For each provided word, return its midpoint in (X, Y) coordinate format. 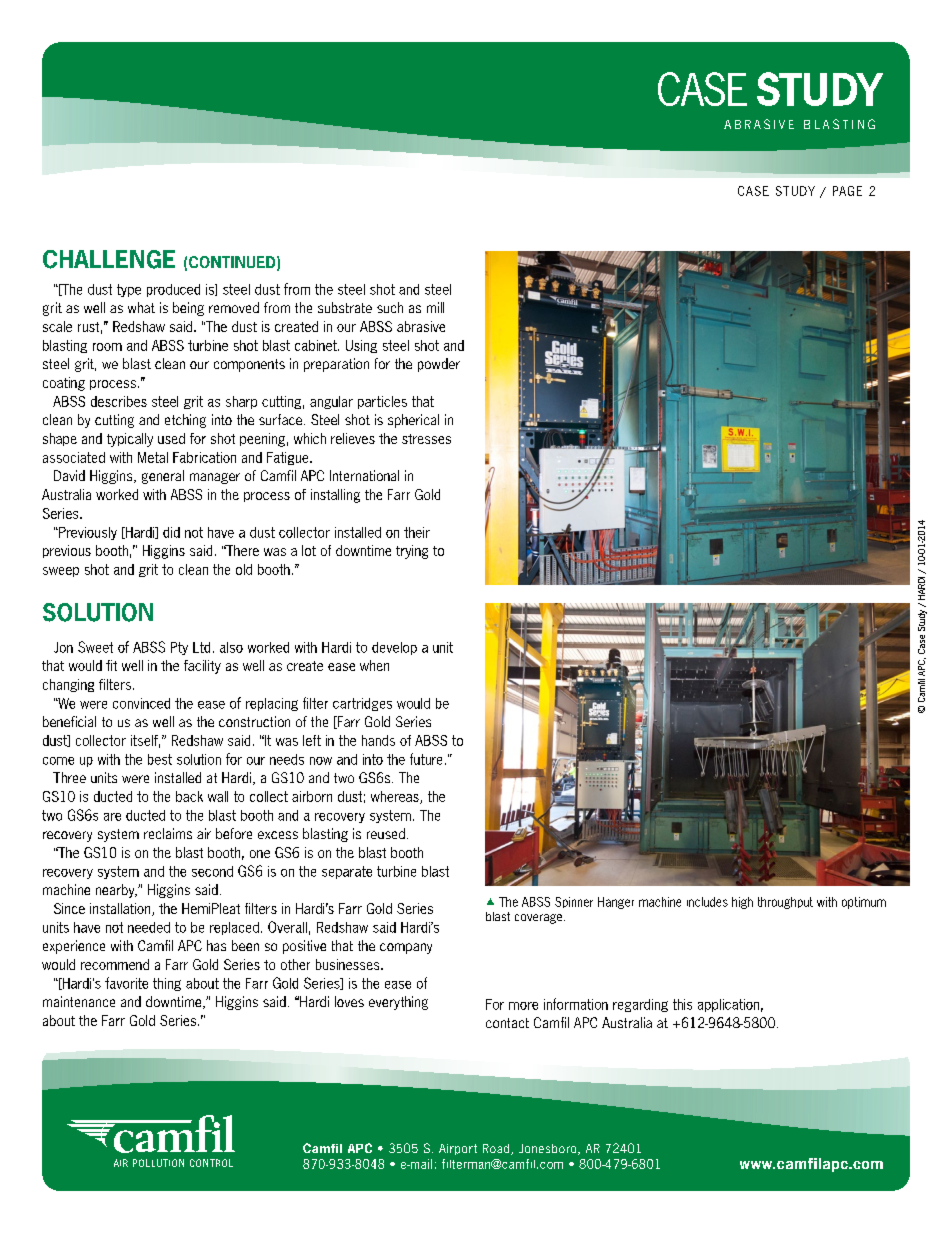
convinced (141, 703)
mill (435, 307)
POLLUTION (158, 1163)
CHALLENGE (109, 259)
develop (394, 648)
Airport (458, 1149)
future (426, 759)
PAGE (847, 191)
